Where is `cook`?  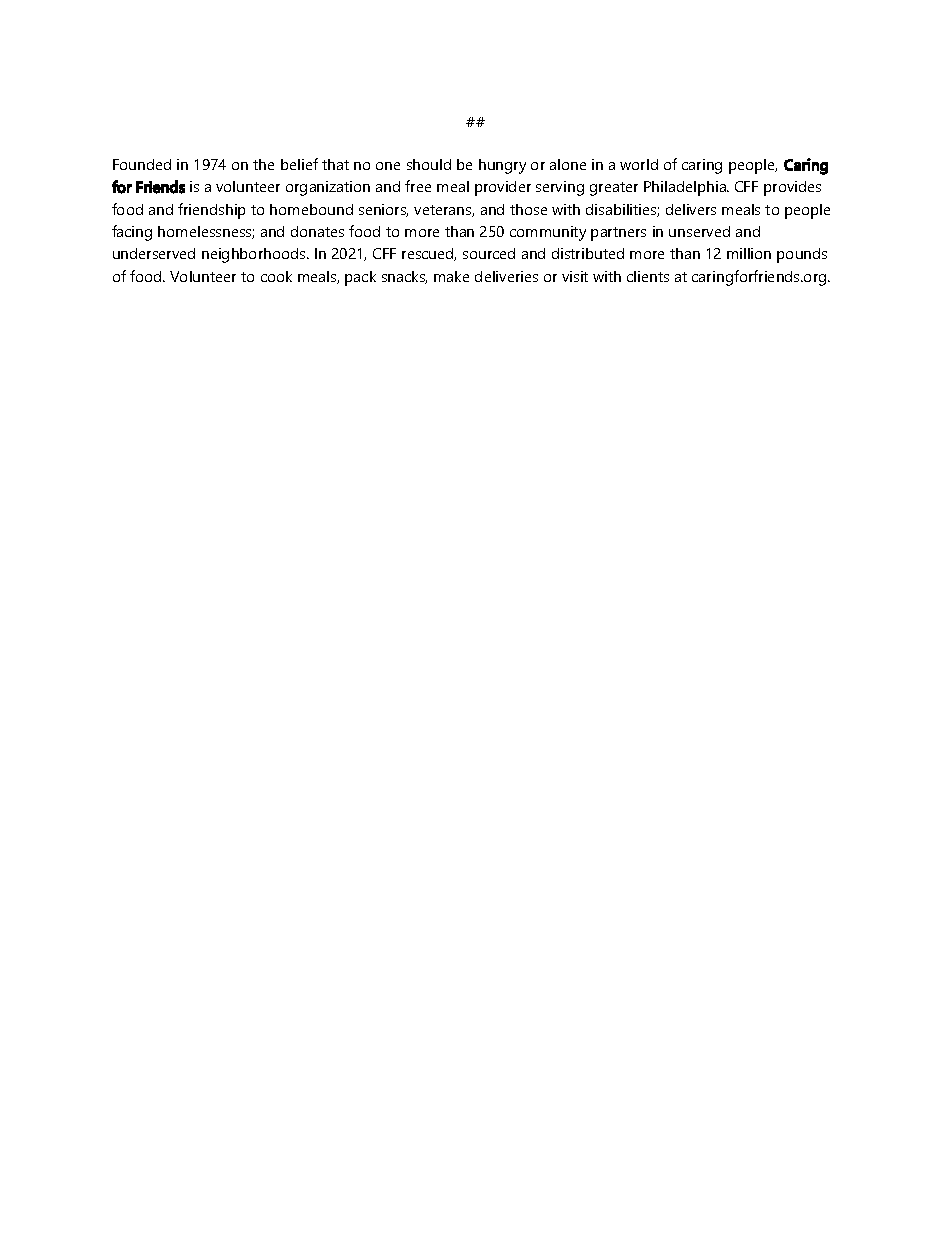 cook is located at coordinates (276, 276).
